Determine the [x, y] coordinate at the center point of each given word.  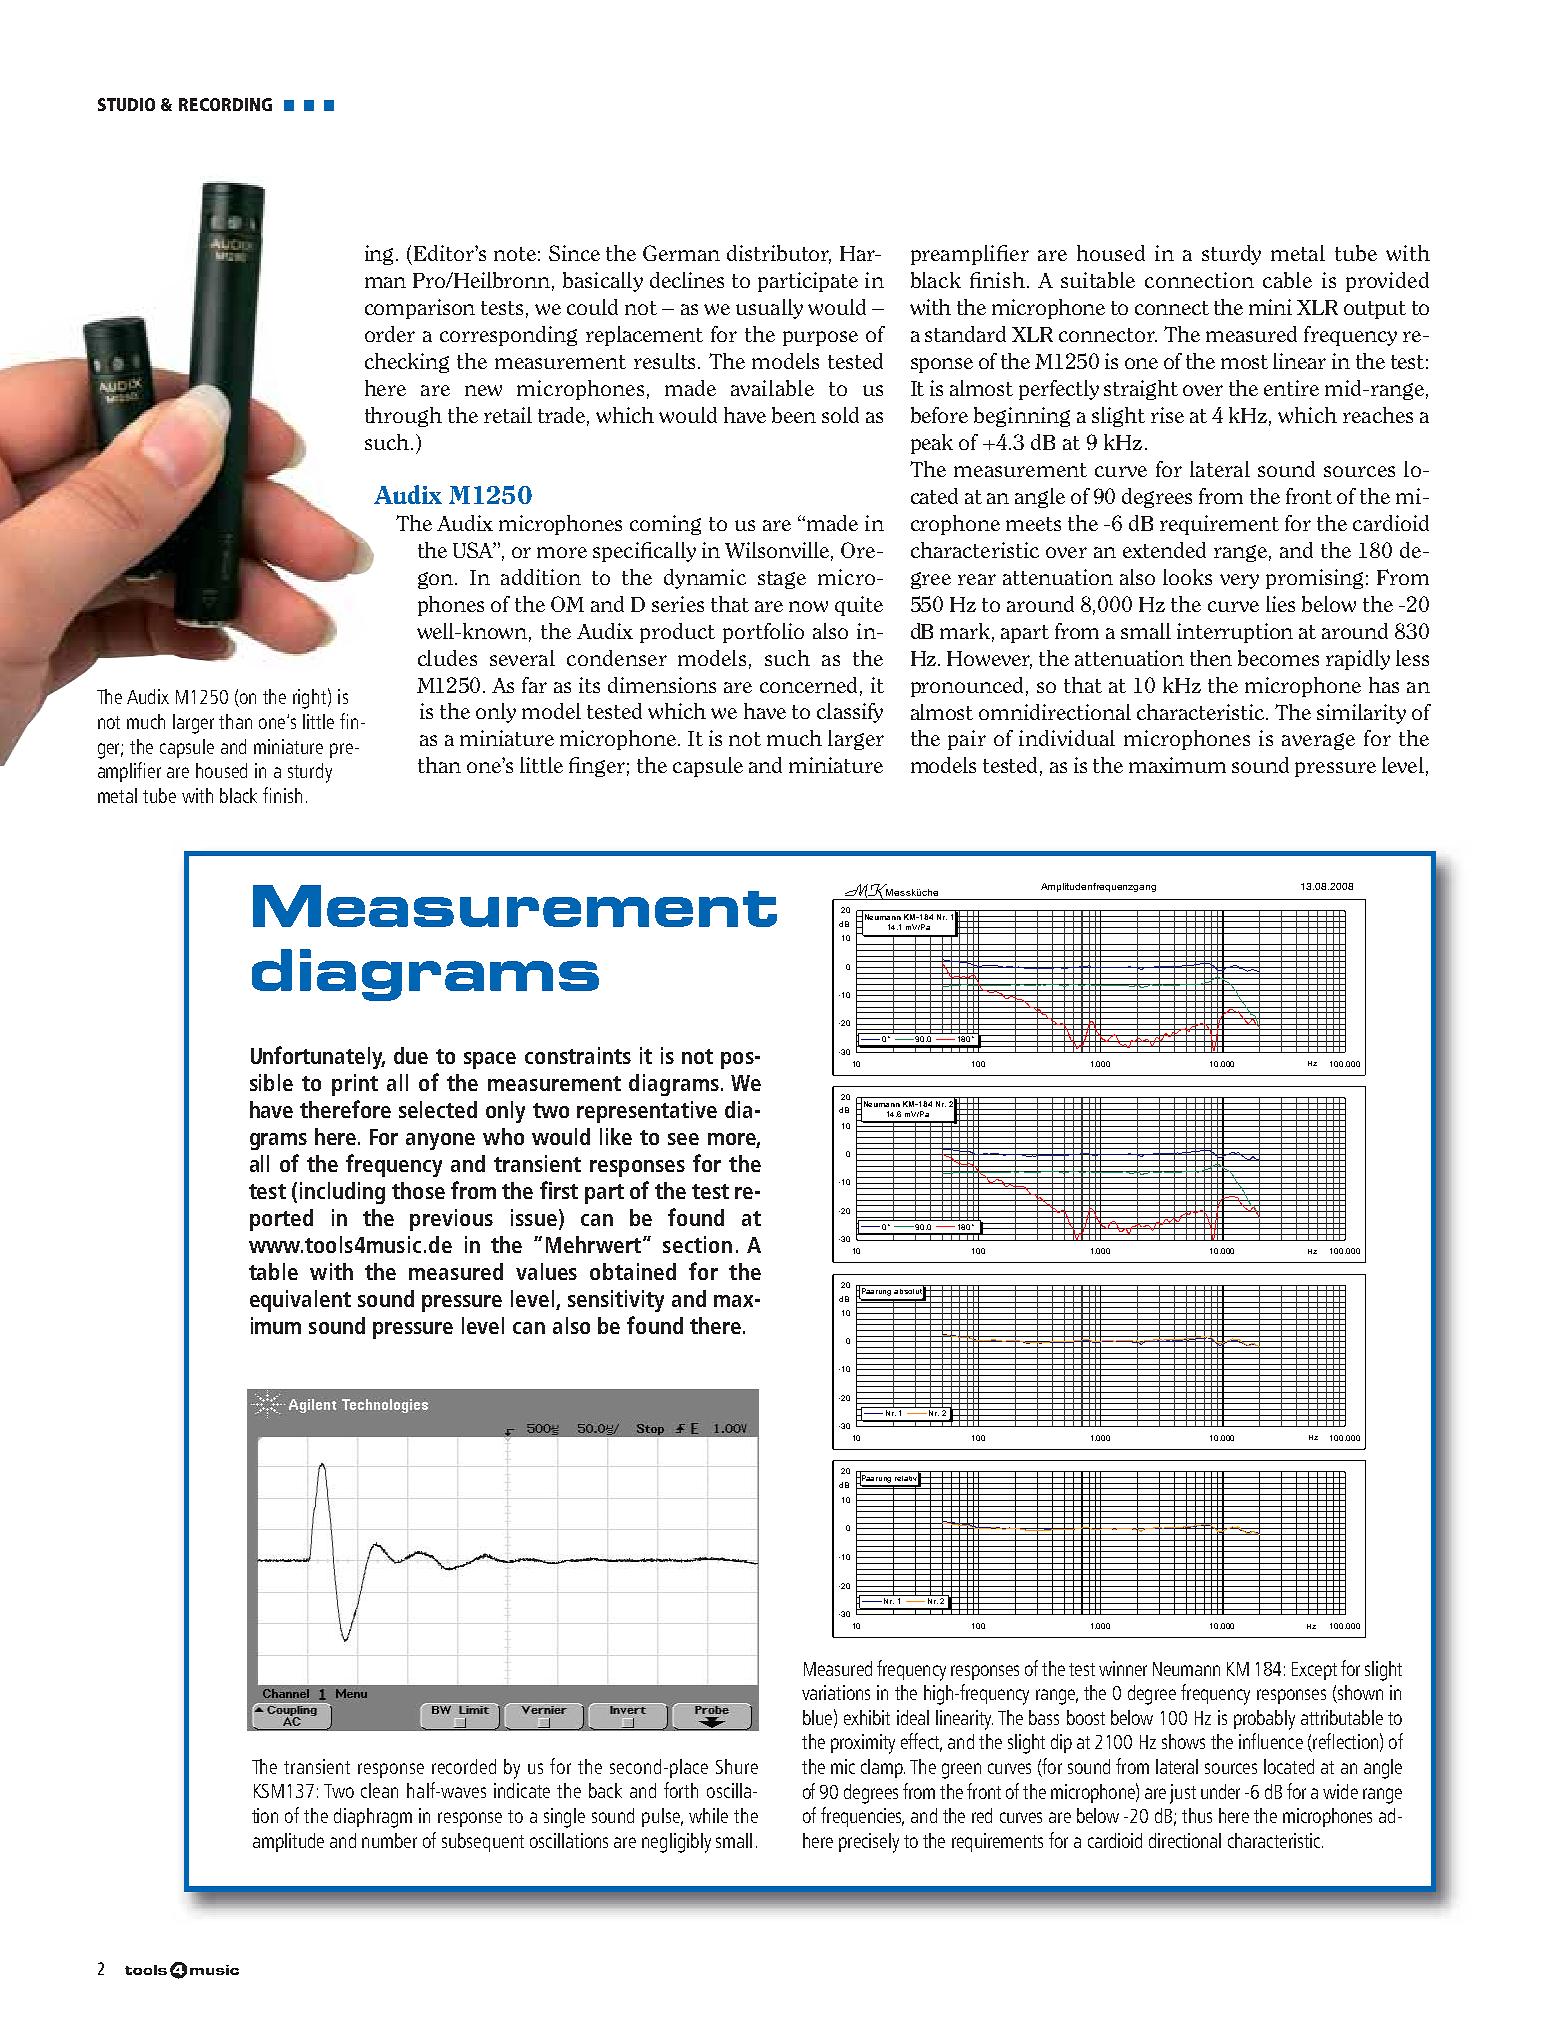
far [534, 685]
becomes [1278, 658]
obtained [633, 1271]
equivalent [300, 1301]
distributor [779, 254]
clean [379, 1790]
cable [1287, 280]
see [683, 1139]
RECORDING [225, 104]
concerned [808, 685]
